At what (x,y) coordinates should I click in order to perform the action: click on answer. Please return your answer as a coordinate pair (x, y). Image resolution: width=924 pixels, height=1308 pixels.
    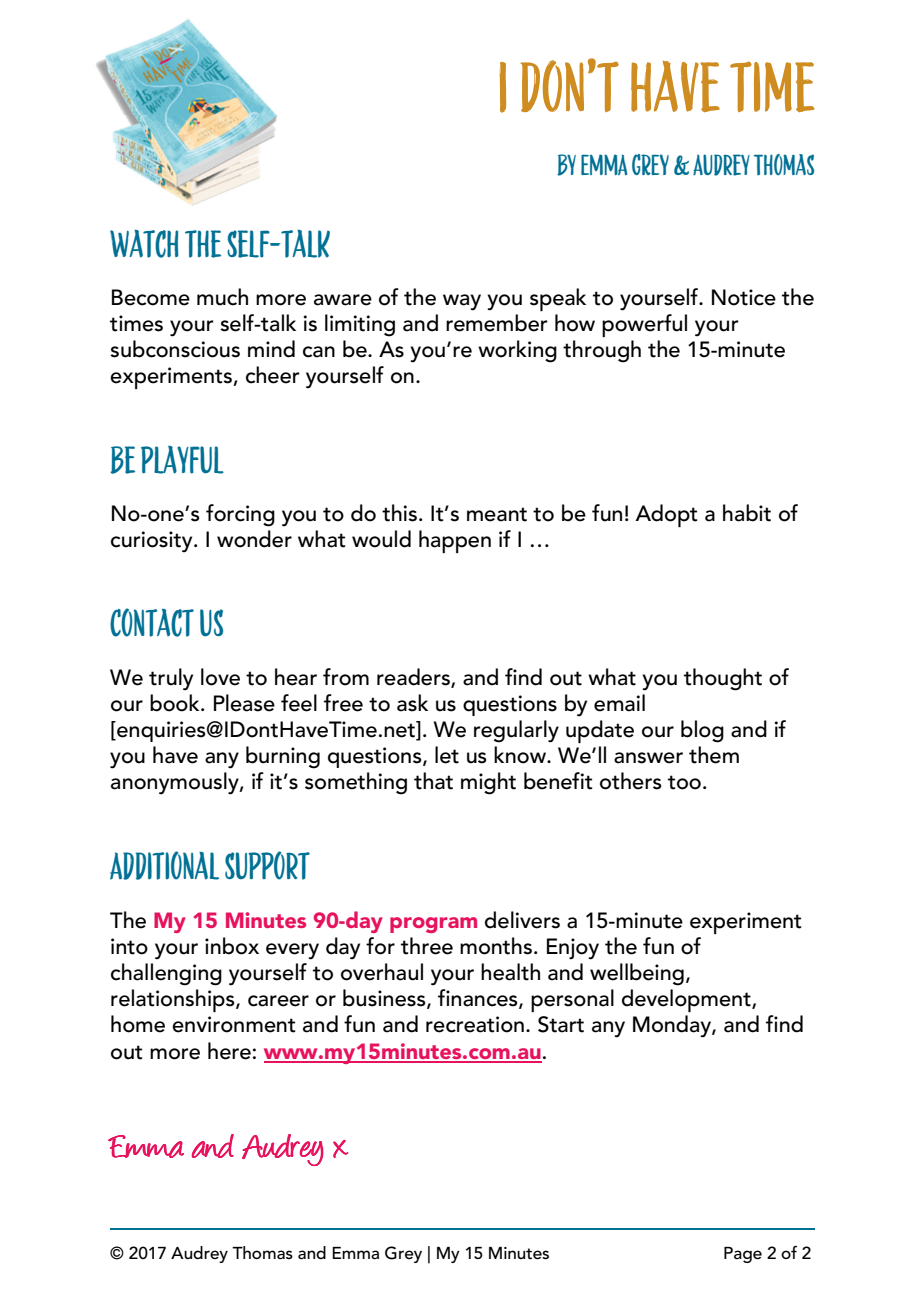
    Looking at the image, I should click on (648, 758).
